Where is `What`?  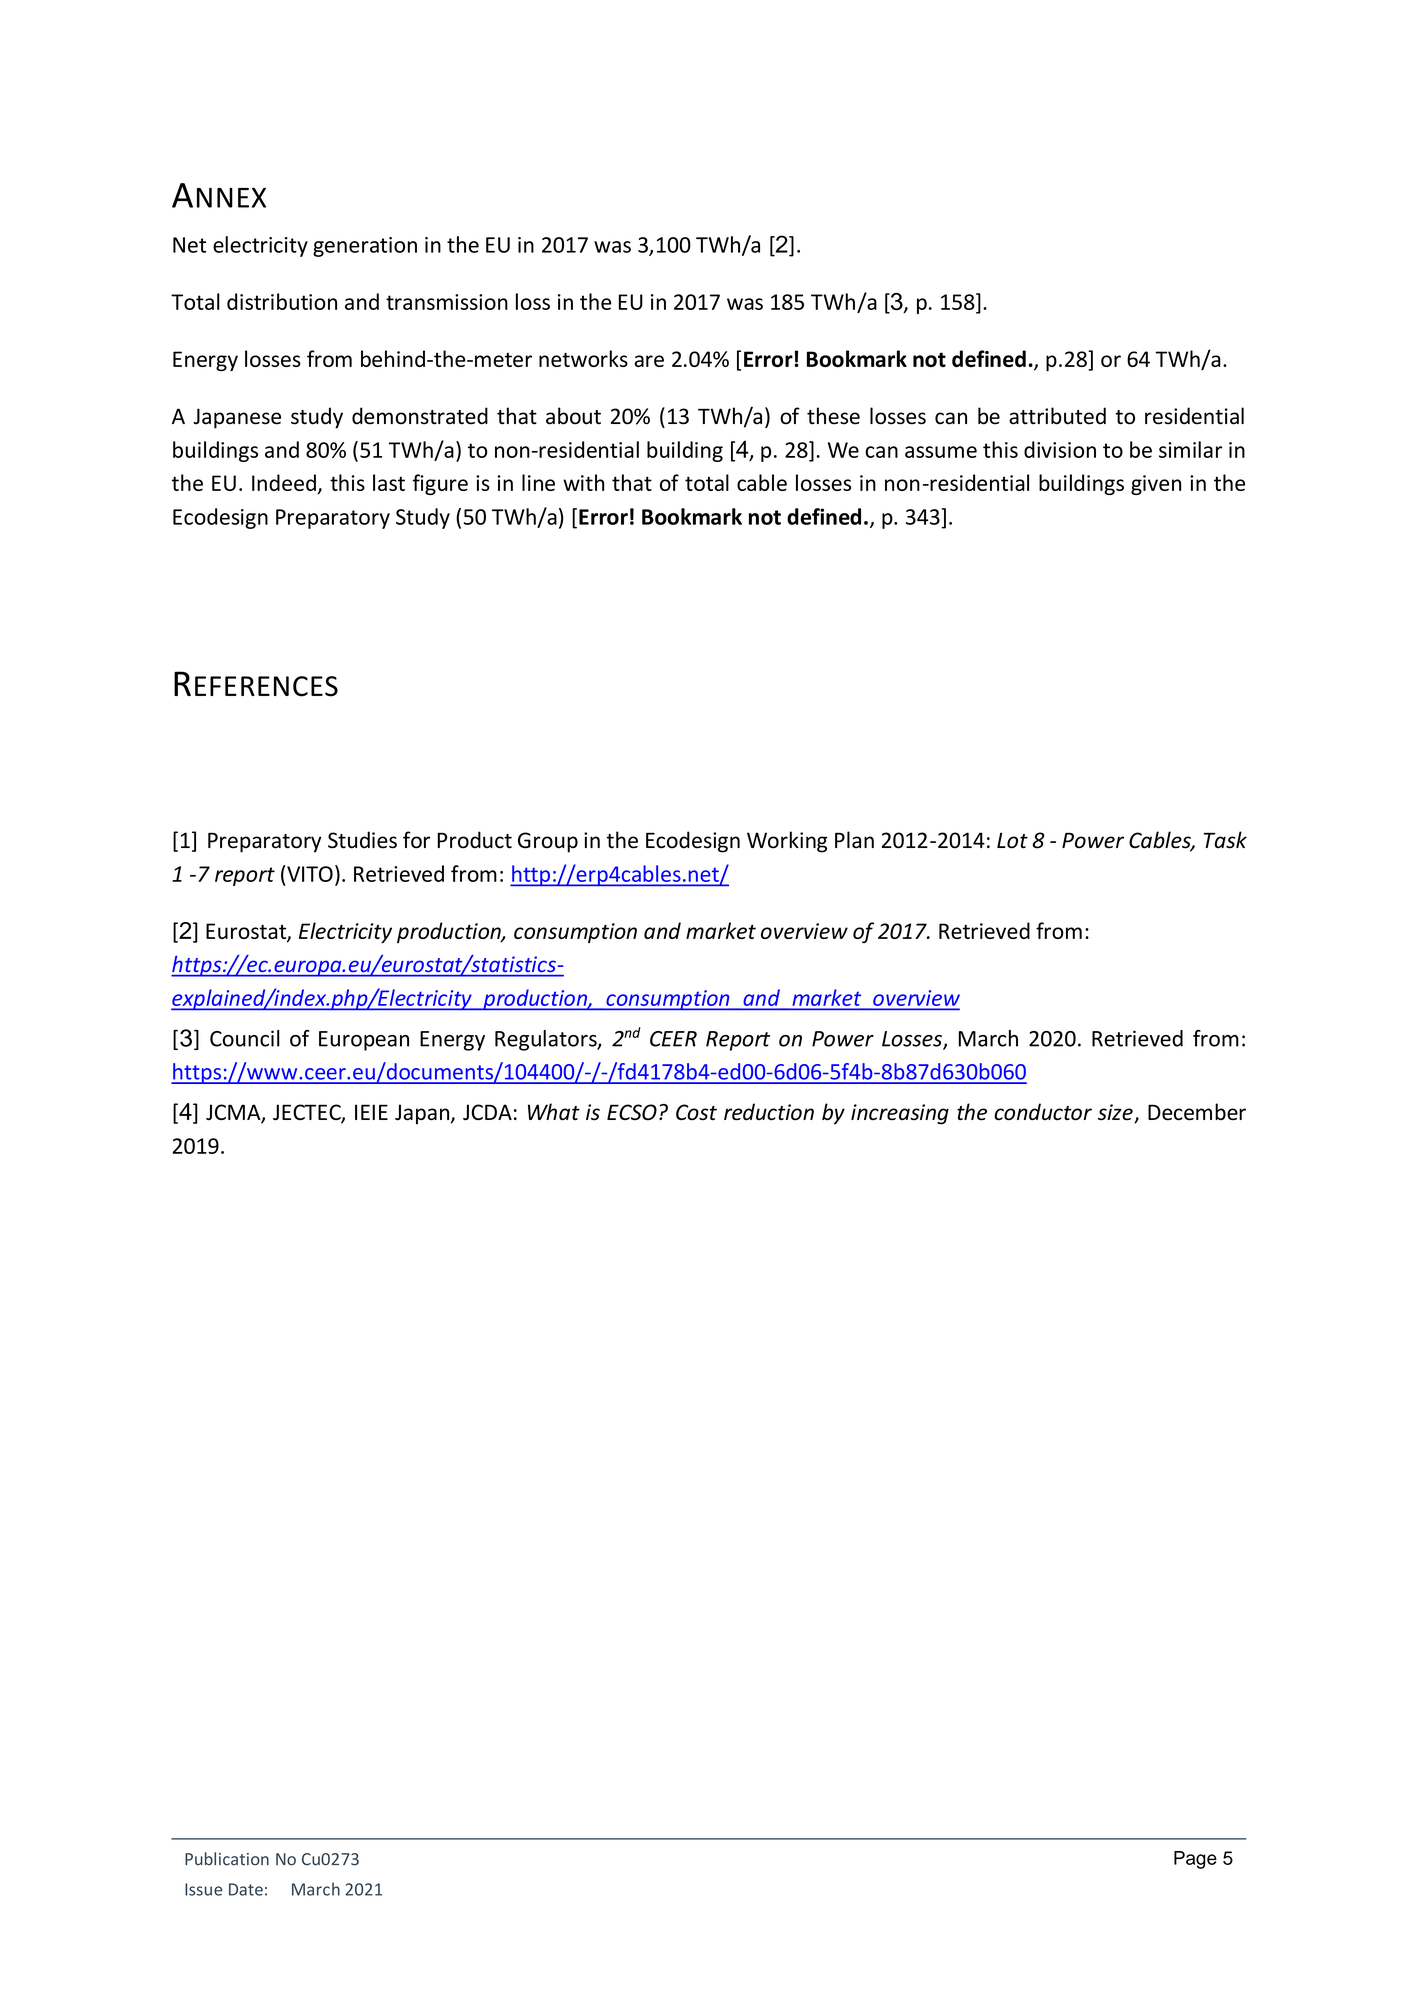
What is located at coordinates (554, 1112).
